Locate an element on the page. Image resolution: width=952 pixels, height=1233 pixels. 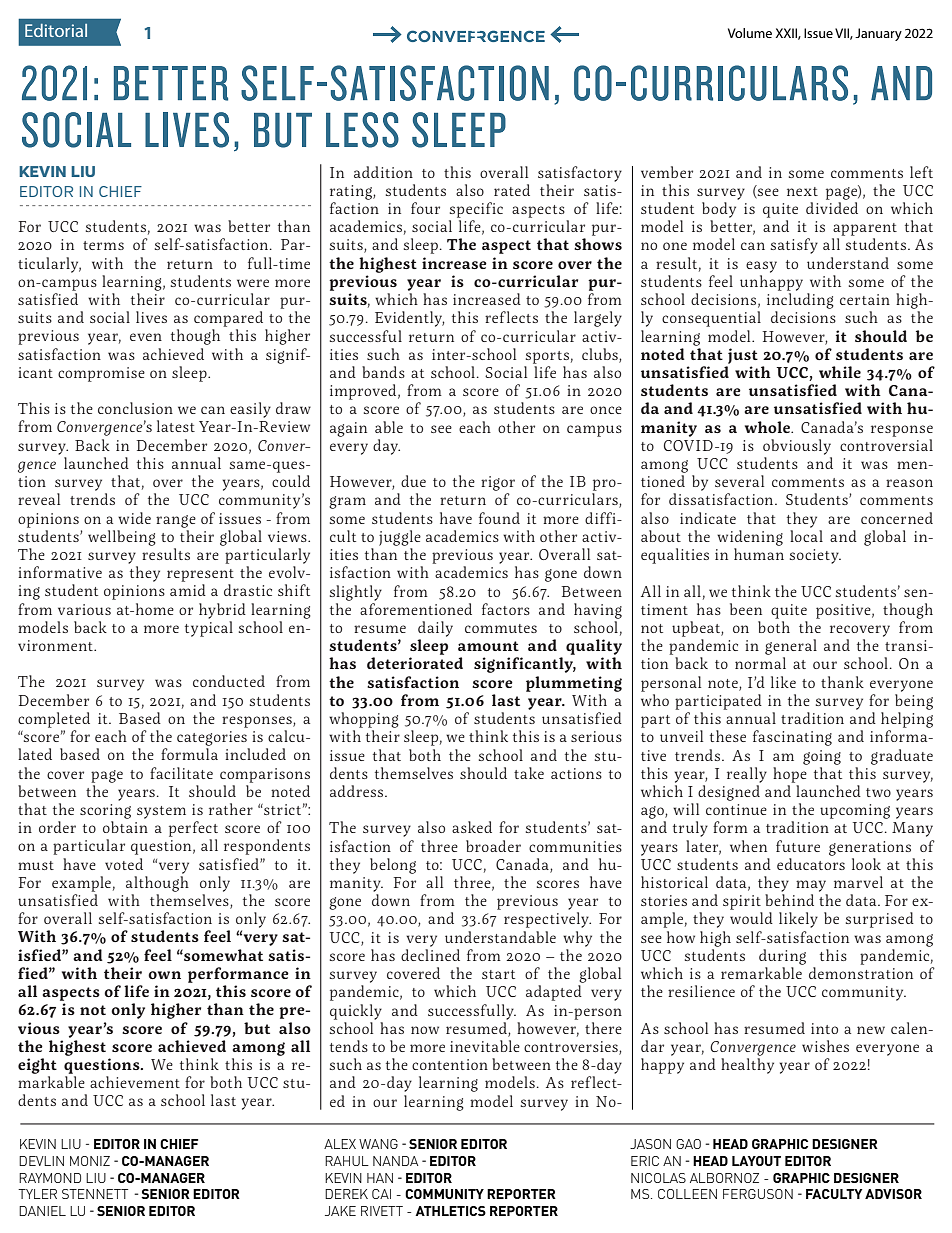
LESS is located at coordinates (362, 130).
